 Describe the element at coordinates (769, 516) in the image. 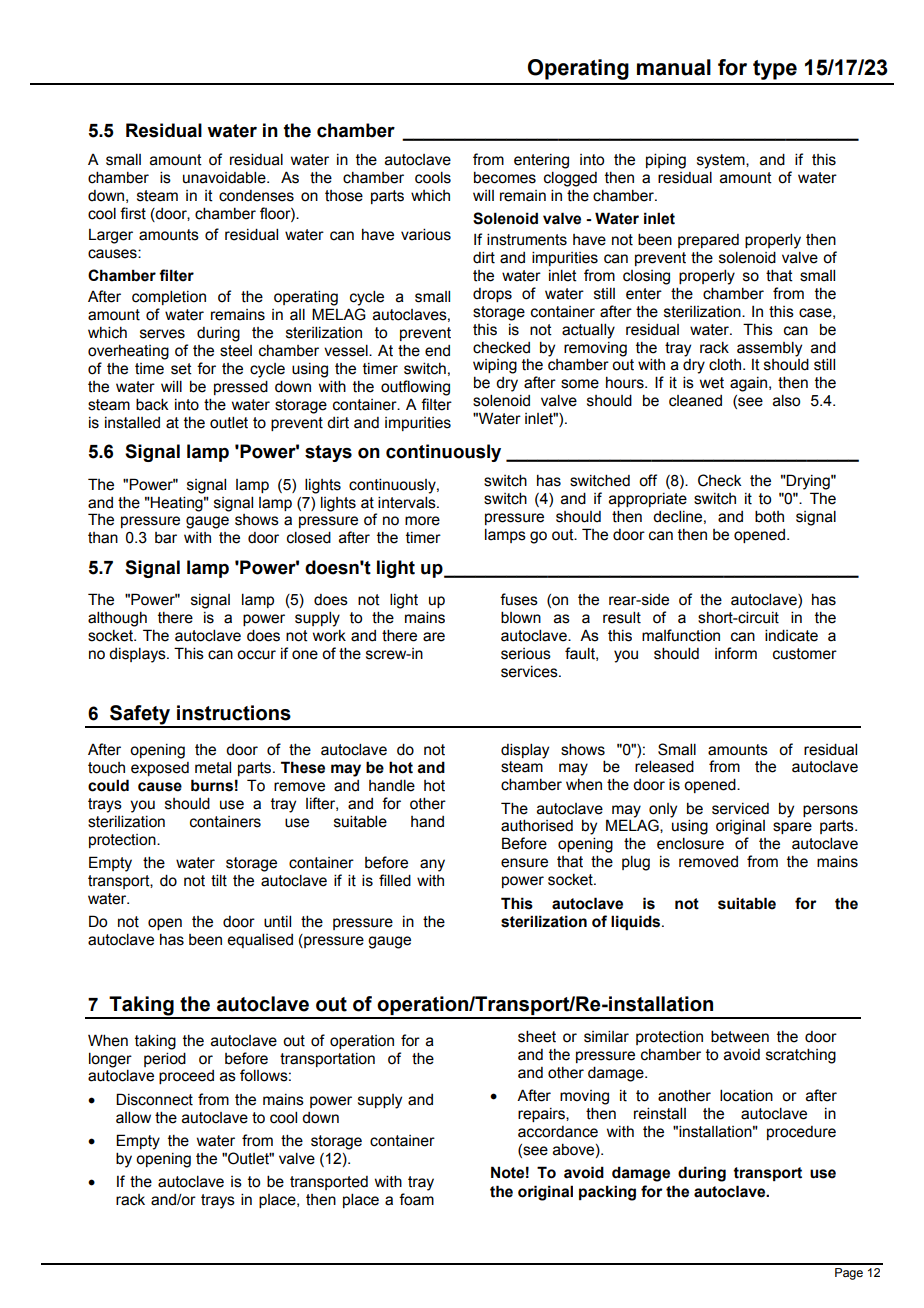

I see `both` at that location.
